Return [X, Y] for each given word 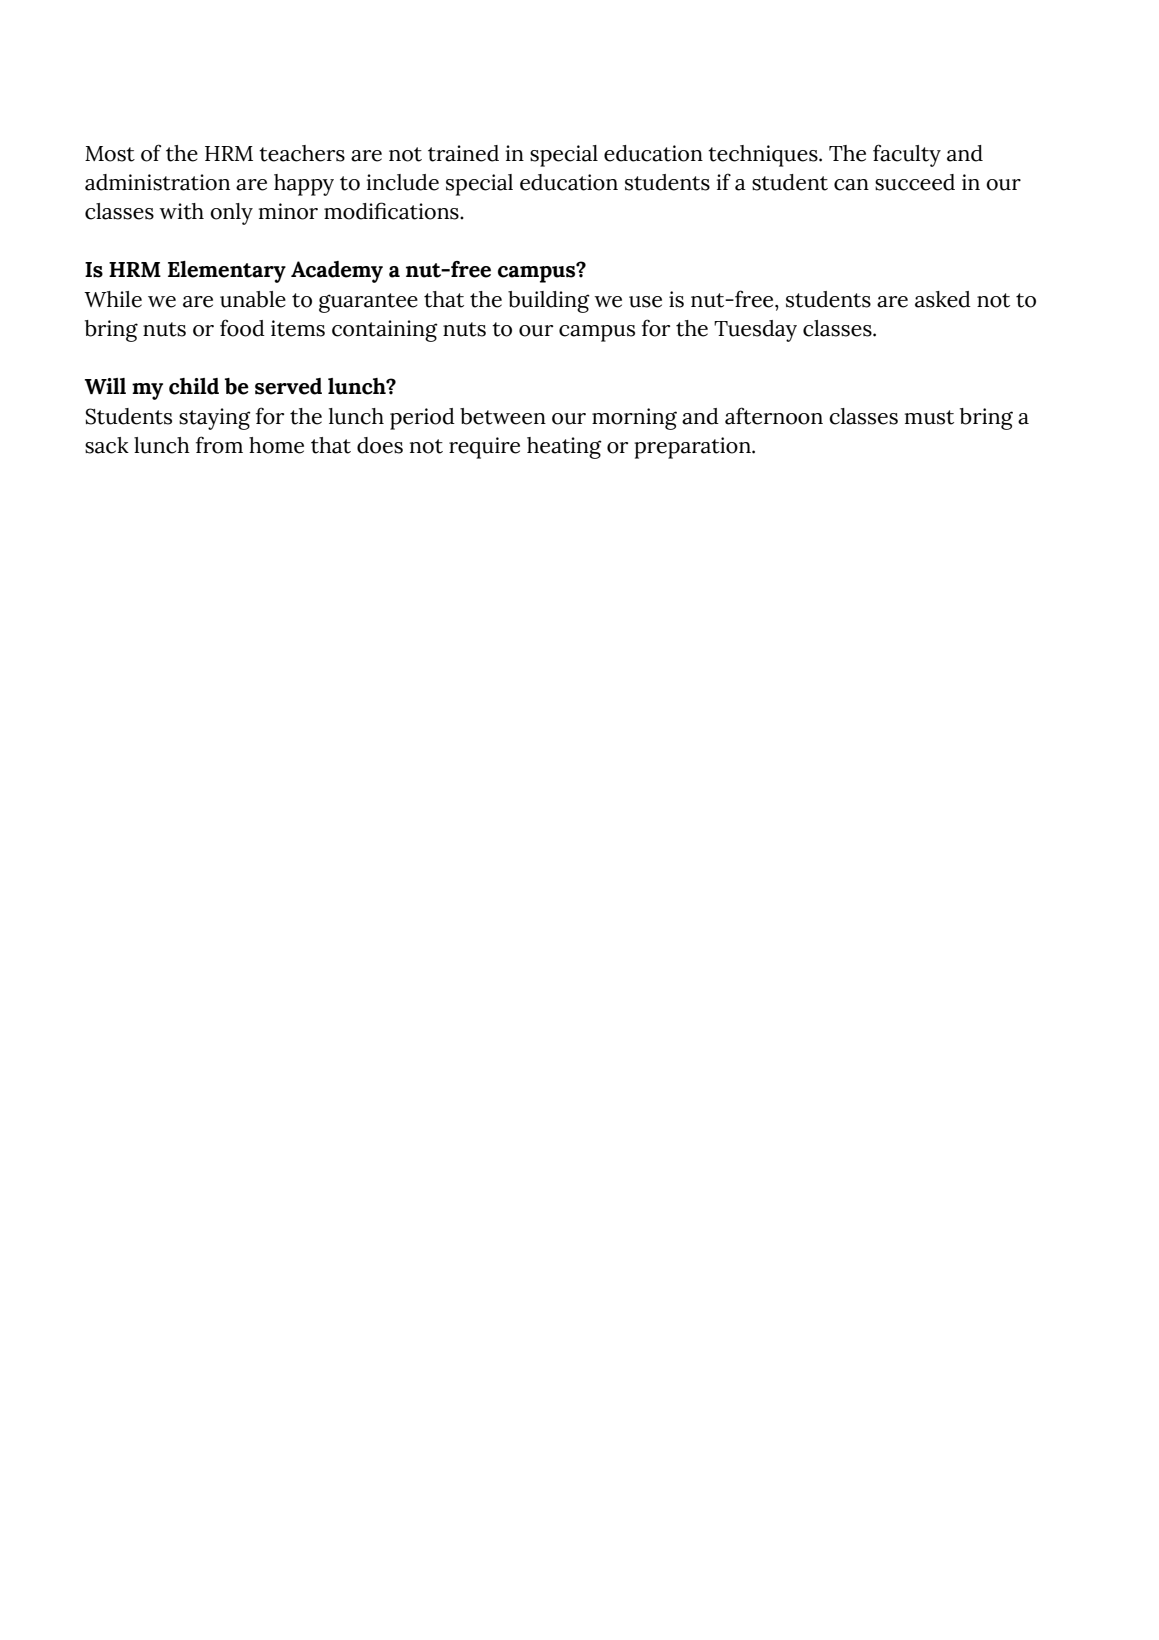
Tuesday [755, 331]
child [194, 386]
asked [943, 299]
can [851, 185]
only [231, 214]
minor [288, 211]
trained [463, 153]
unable [253, 299]
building [549, 302]
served [288, 386]
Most [110, 154]
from [219, 445]
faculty [907, 155]
